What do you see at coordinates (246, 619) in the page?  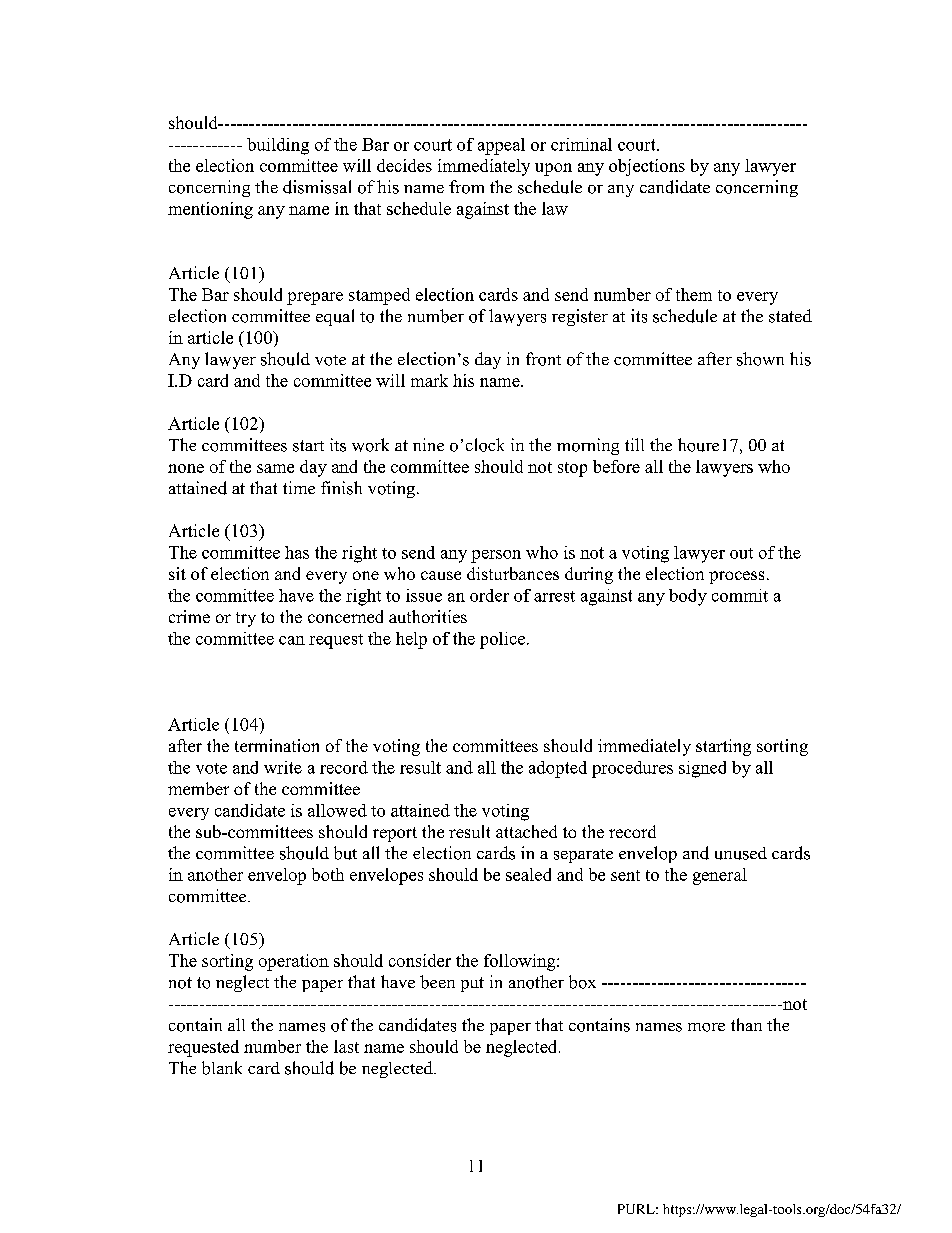 I see `try` at bounding box center [246, 619].
